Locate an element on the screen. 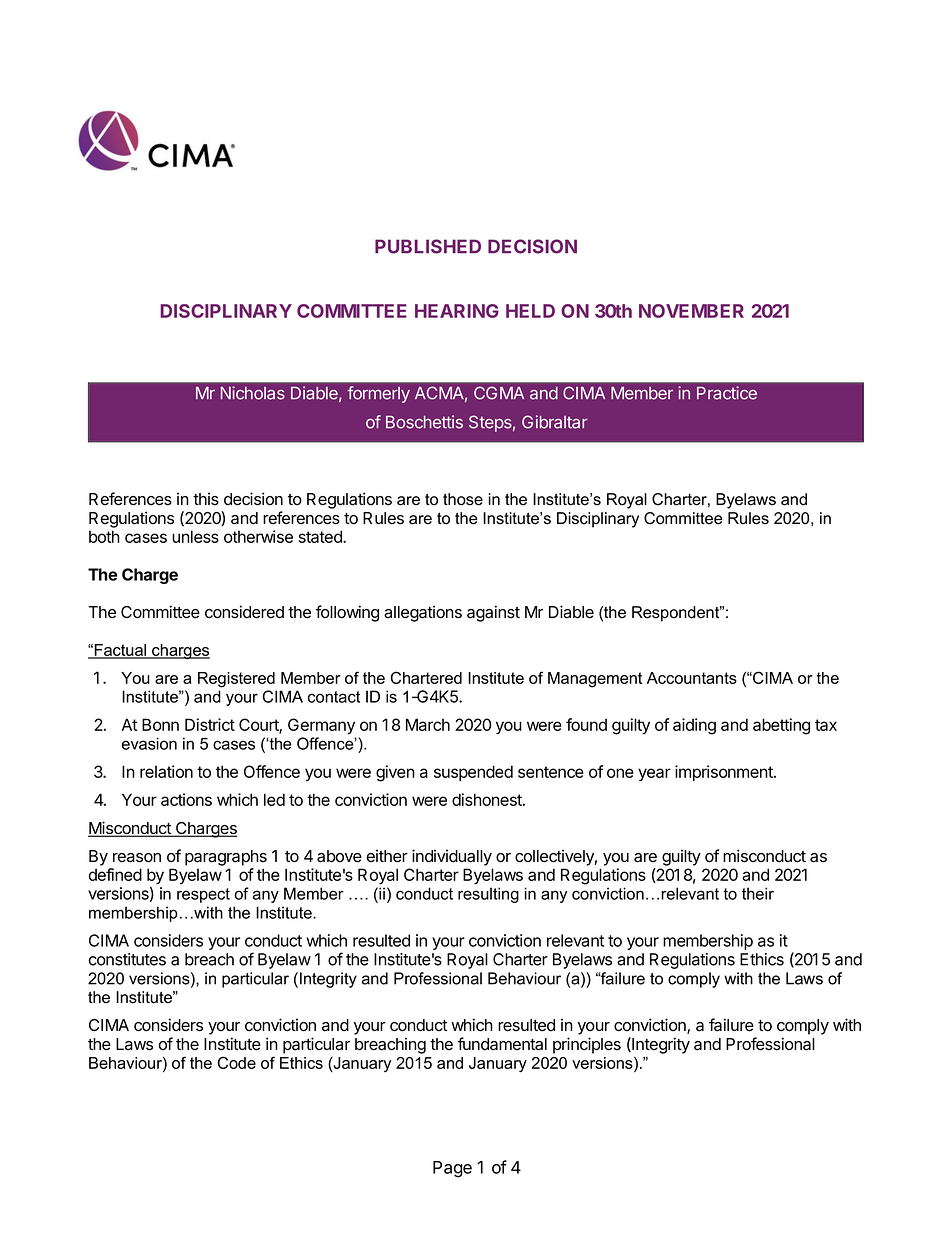  Code is located at coordinates (237, 1062).
